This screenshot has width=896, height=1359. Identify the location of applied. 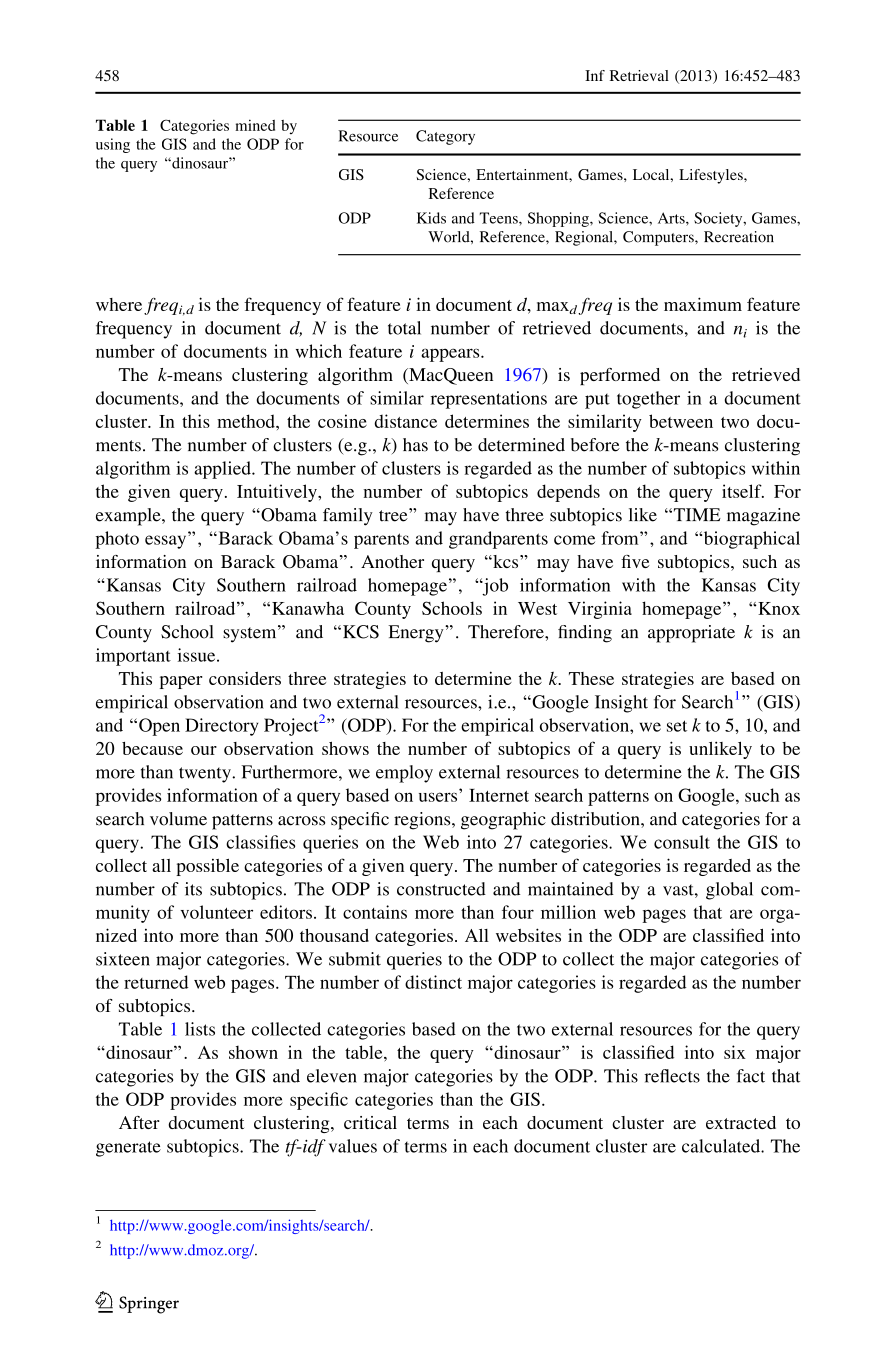
(223, 470).
